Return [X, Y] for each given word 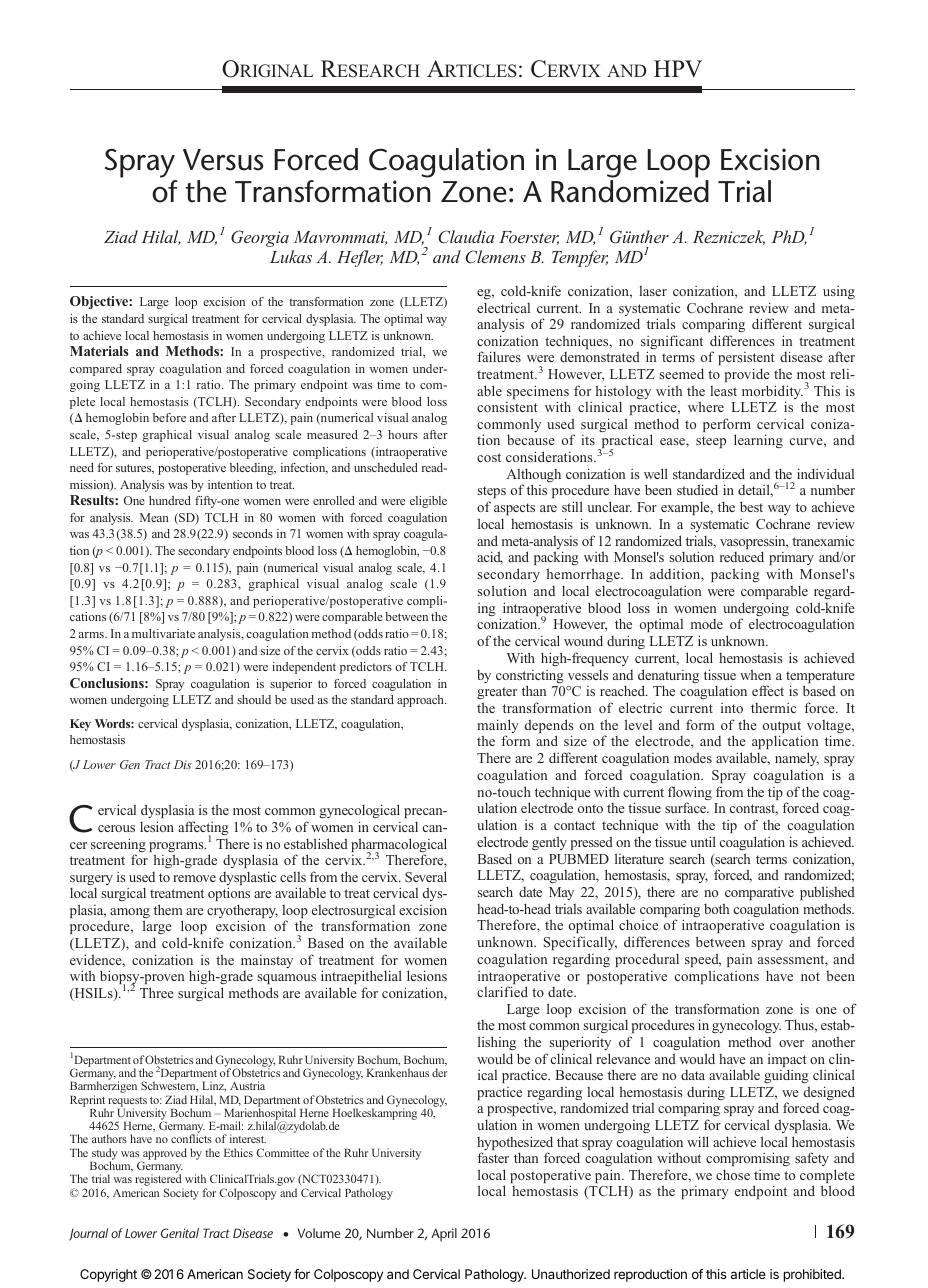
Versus [223, 160]
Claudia [466, 237]
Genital [180, 1233]
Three [157, 992]
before [169, 417]
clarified [502, 991]
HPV [678, 68]
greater [497, 693]
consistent [507, 407]
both [716, 908]
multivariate [163, 633]
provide [747, 375]
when [755, 674]
